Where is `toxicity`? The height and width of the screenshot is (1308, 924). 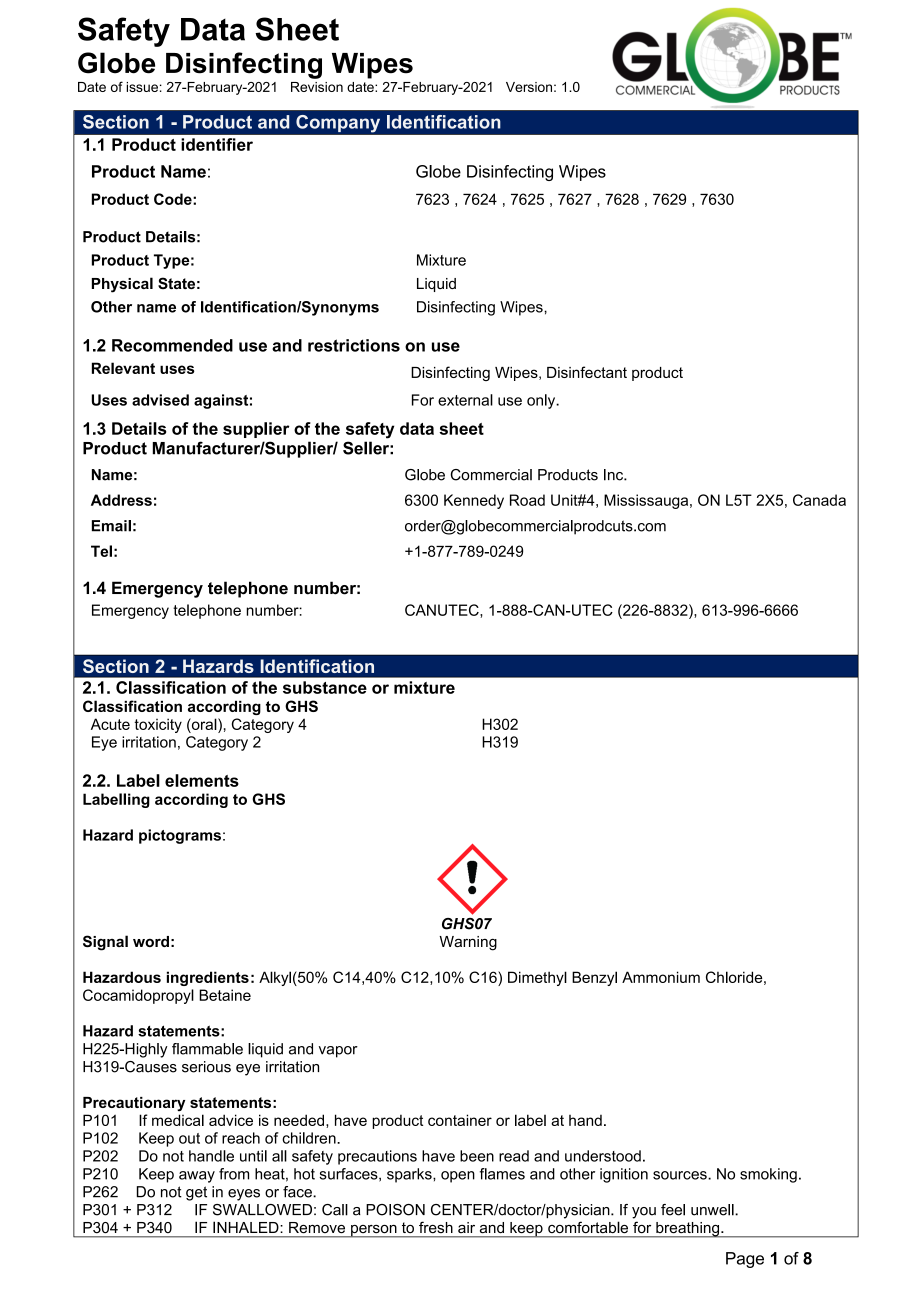
toxicity is located at coordinates (158, 725).
